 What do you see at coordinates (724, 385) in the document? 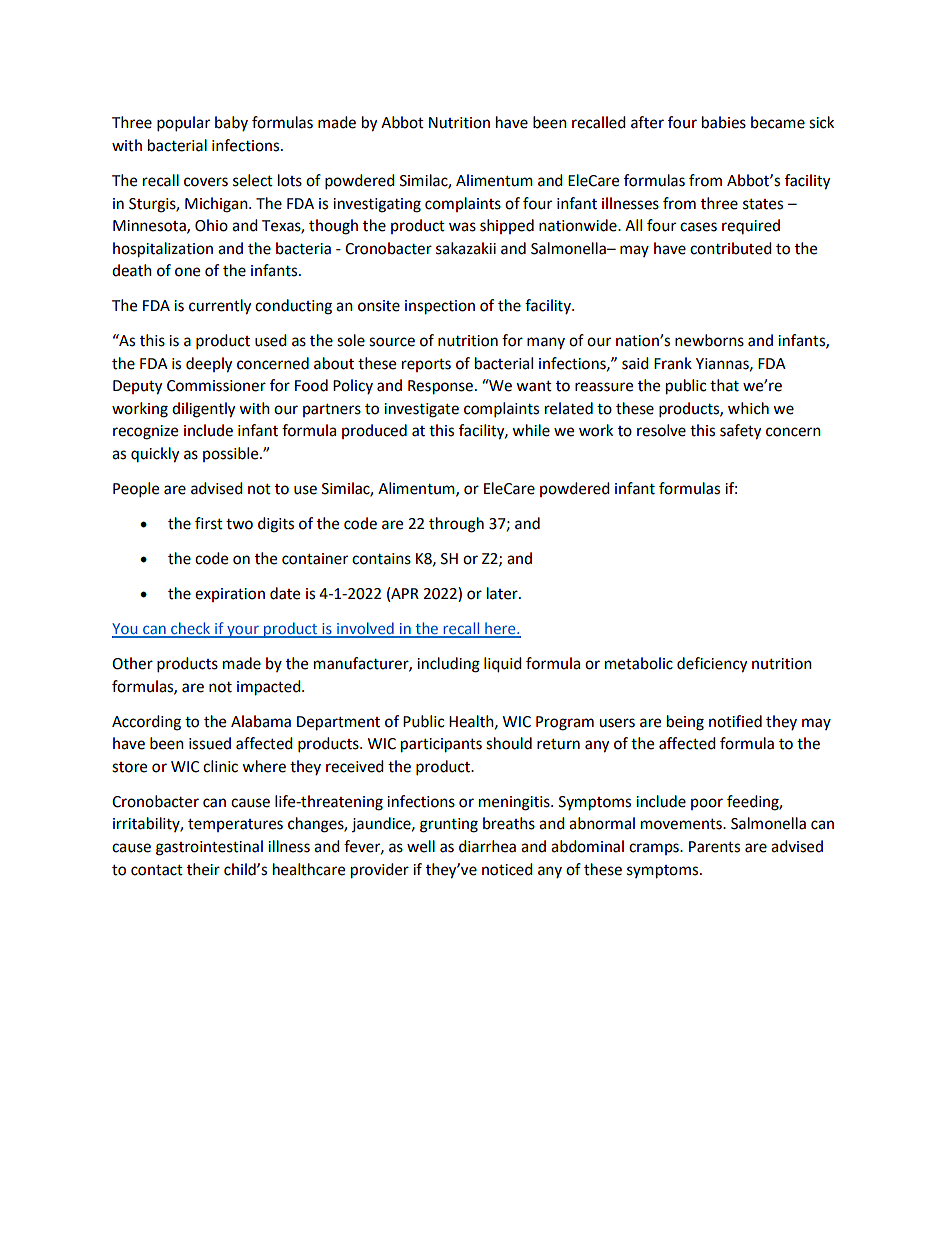
I see `that` at bounding box center [724, 385].
